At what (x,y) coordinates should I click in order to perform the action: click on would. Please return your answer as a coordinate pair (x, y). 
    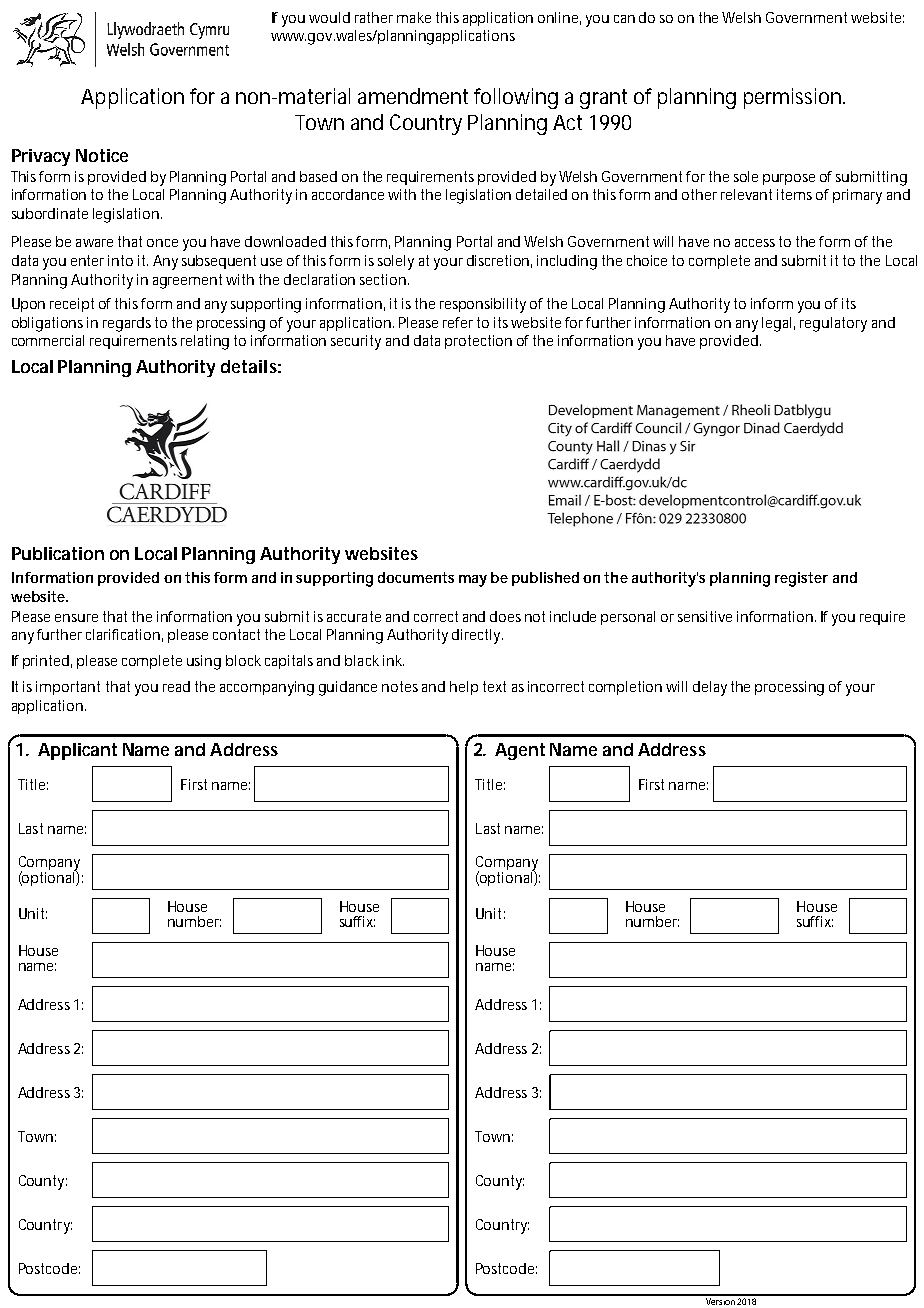
    Looking at the image, I should click on (329, 17).
